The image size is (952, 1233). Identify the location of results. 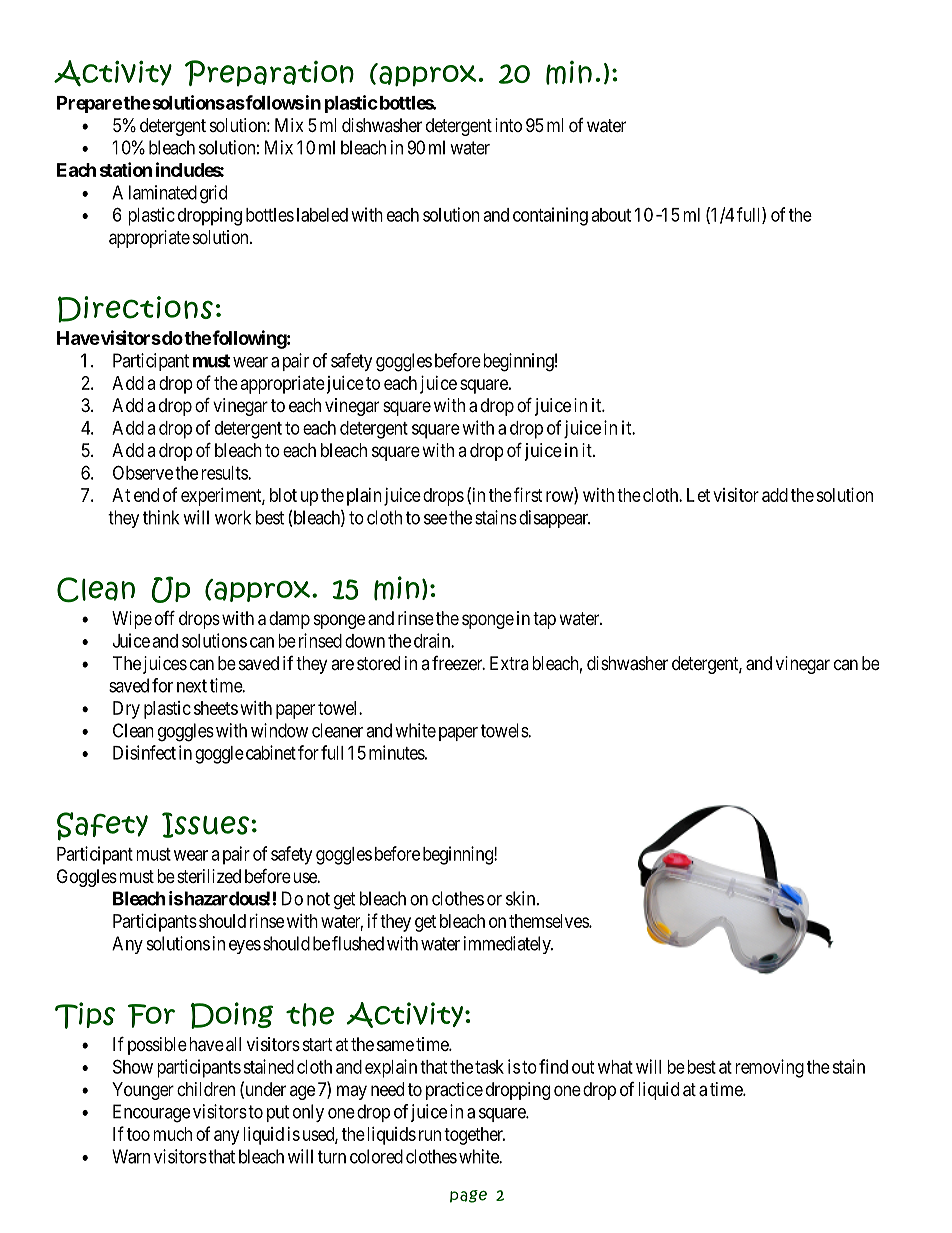
(225, 473).
